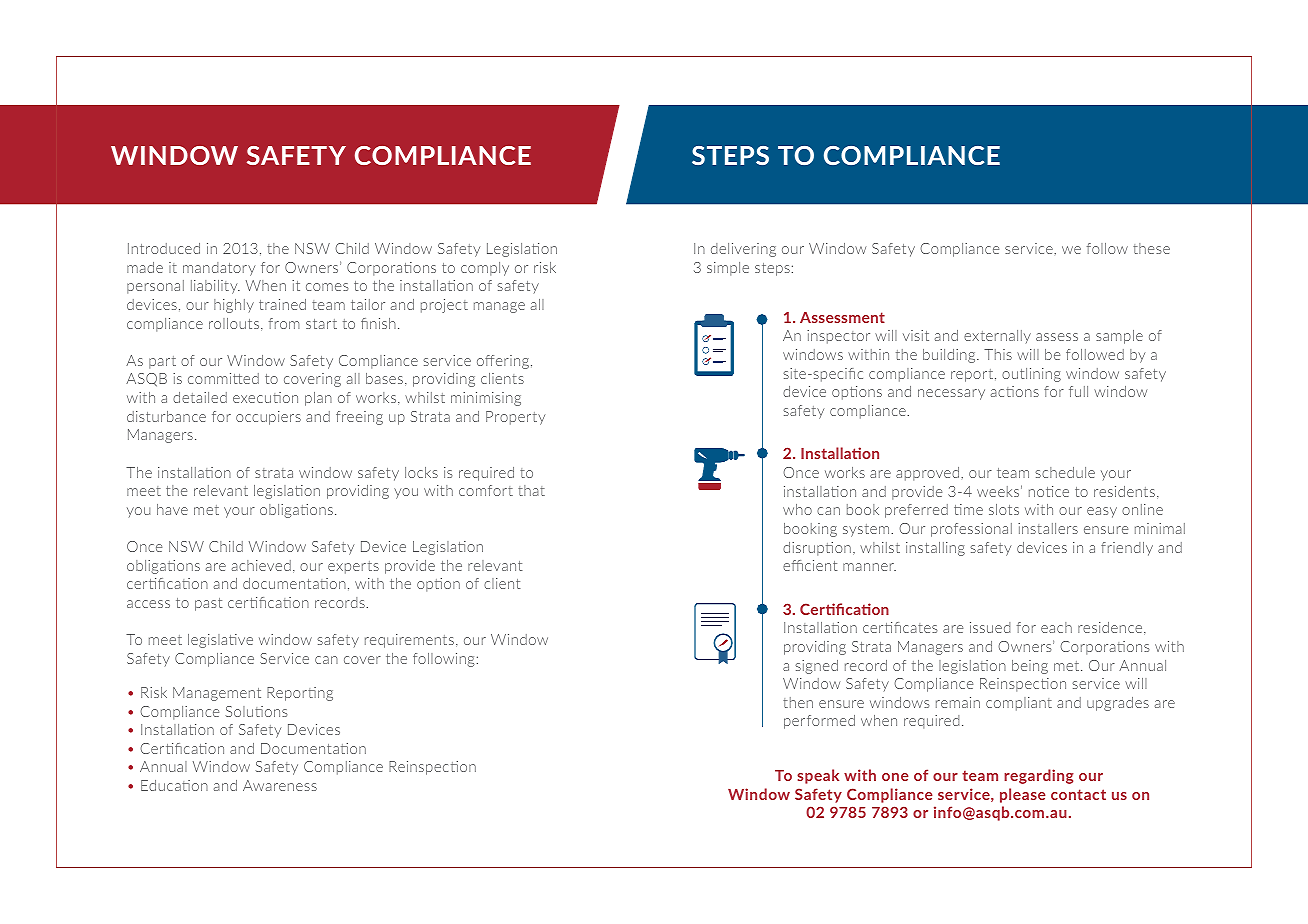 Image resolution: width=1308 pixels, height=924 pixels. What do you see at coordinates (515, 418) in the document?
I see `Property` at bounding box center [515, 418].
